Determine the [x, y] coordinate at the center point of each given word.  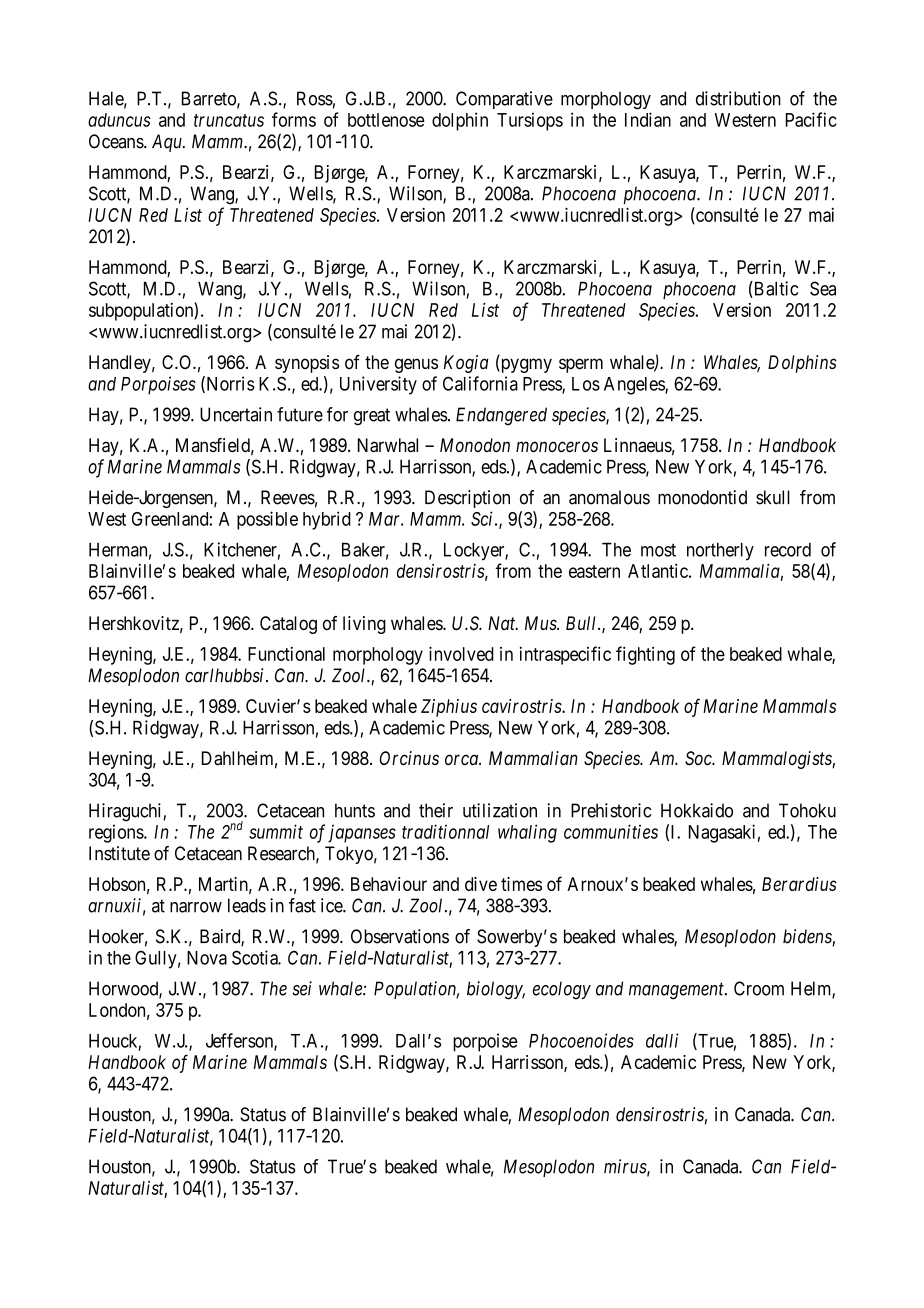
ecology [562, 990]
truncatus [229, 120]
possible [267, 520]
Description [467, 499]
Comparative [504, 100]
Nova [207, 958]
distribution [738, 98]
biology [496, 990]
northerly [720, 552]
